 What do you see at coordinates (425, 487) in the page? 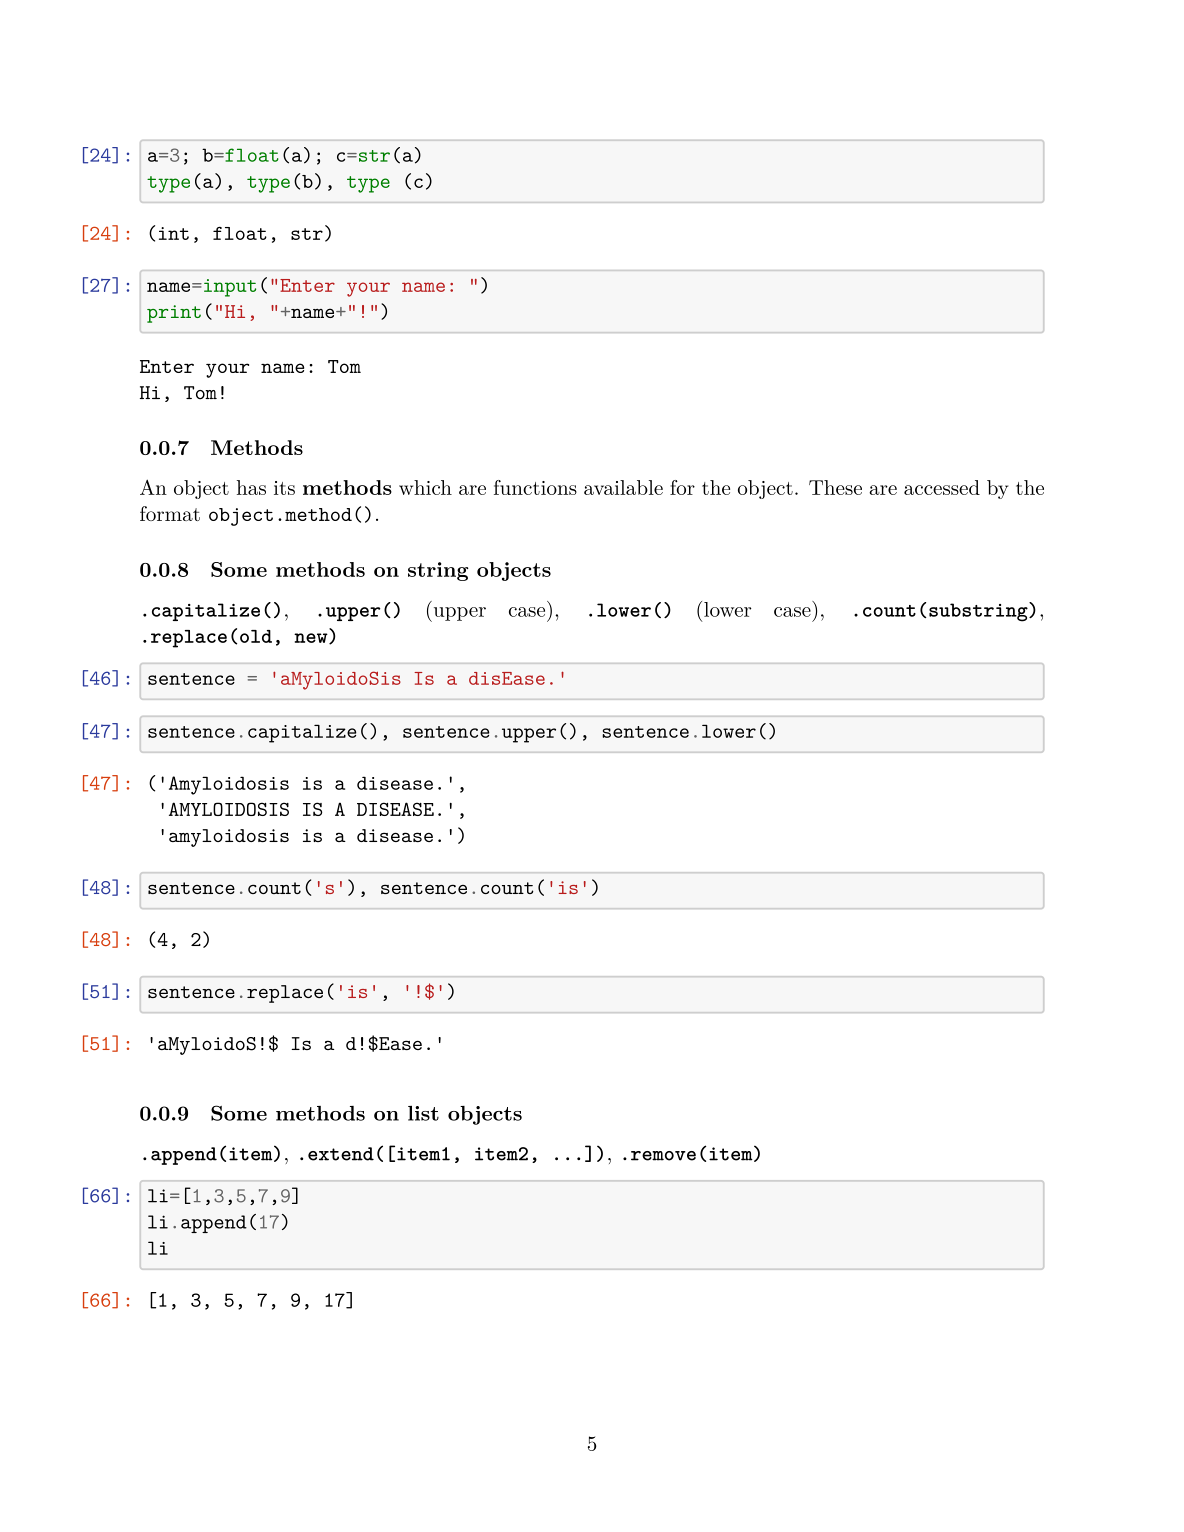
I see `which` at bounding box center [425, 487].
